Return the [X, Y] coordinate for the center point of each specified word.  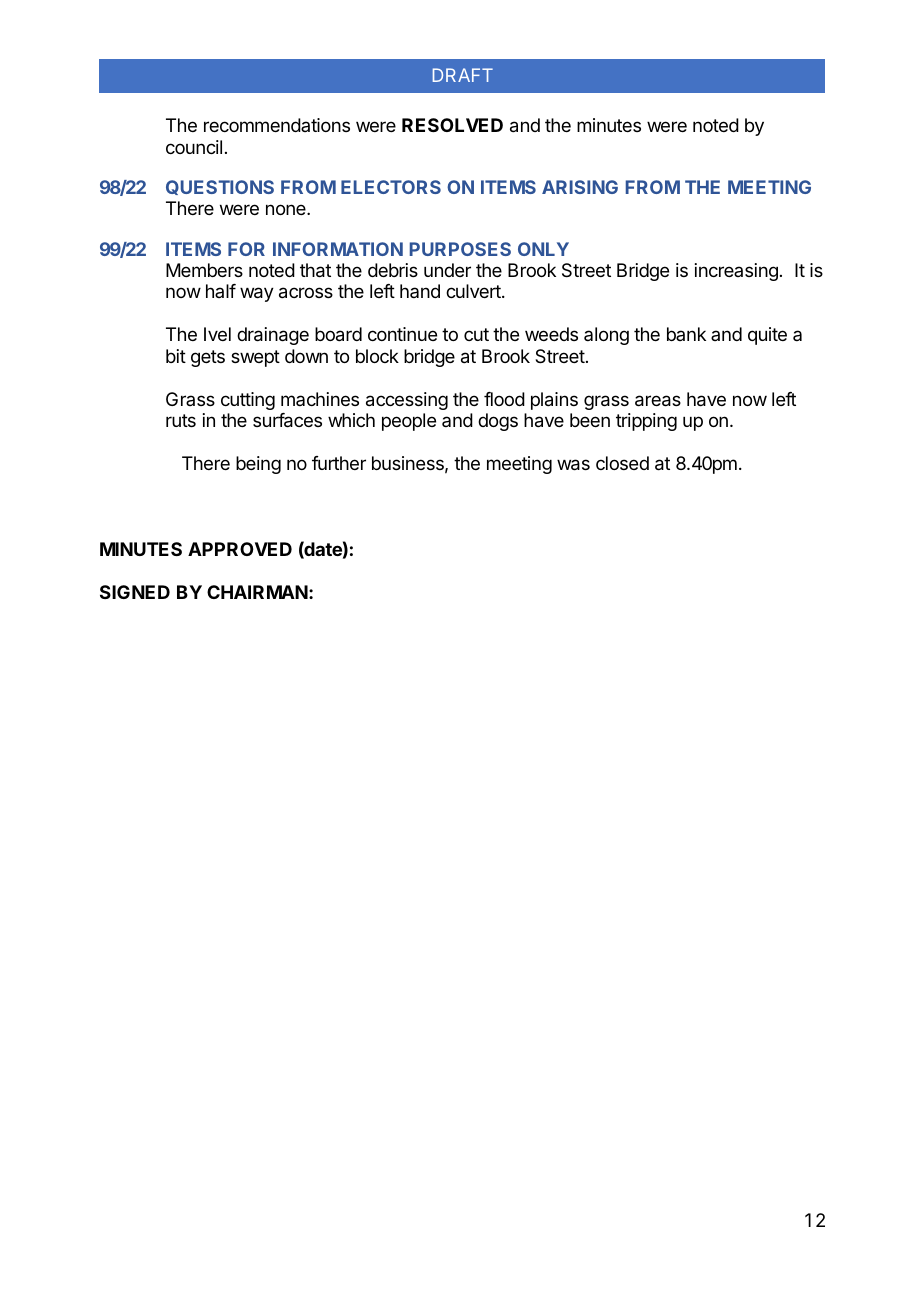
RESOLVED [452, 125]
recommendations [277, 125]
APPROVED [240, 549]
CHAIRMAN [257, 592]
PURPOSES [460, 249]
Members [204, 270]
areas [658, 401]
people [409, 422]
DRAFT [463, 75]
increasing [736, 272]
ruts [181, 420]
